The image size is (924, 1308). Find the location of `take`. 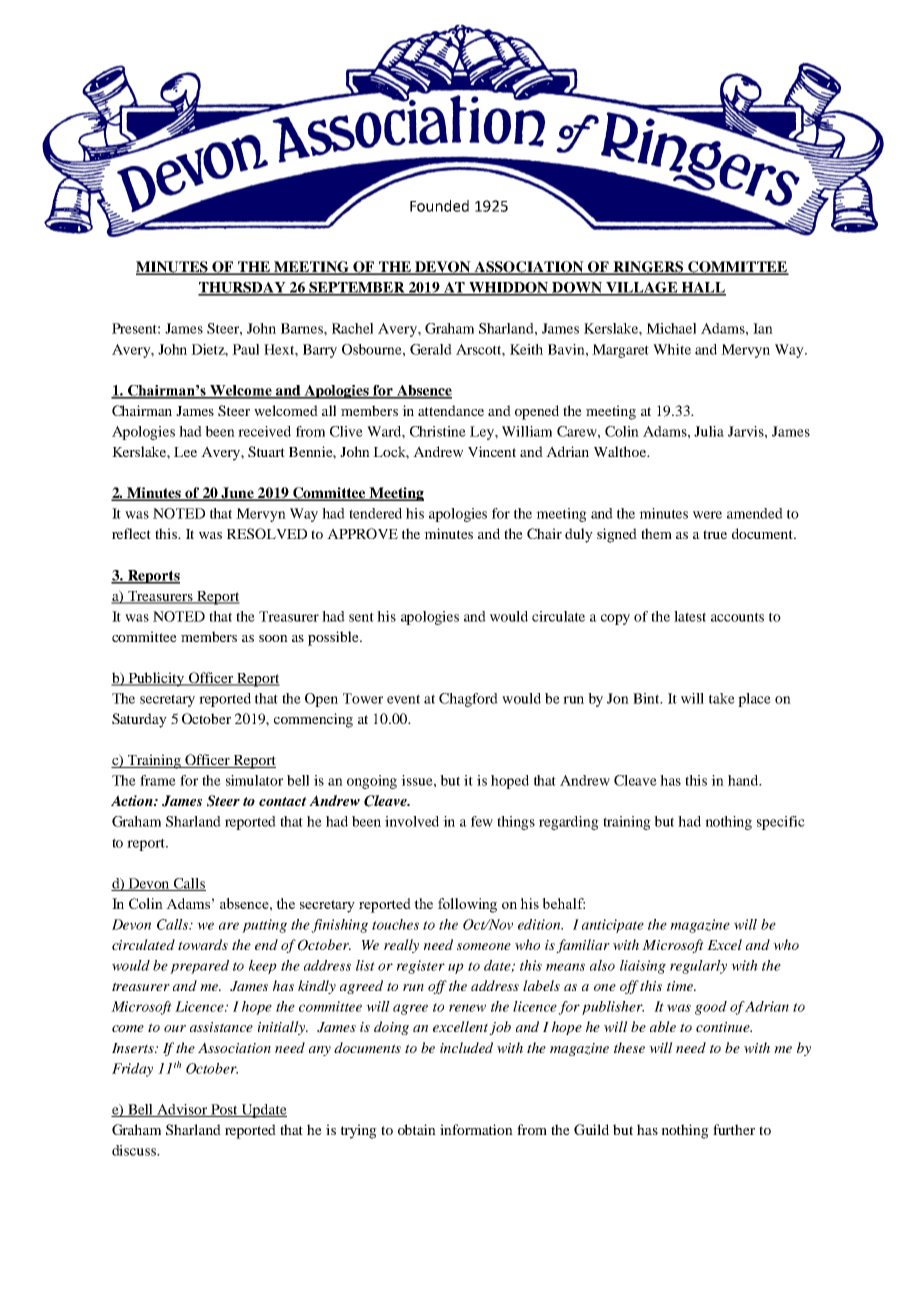

take is located at coordinates (722, 698).
